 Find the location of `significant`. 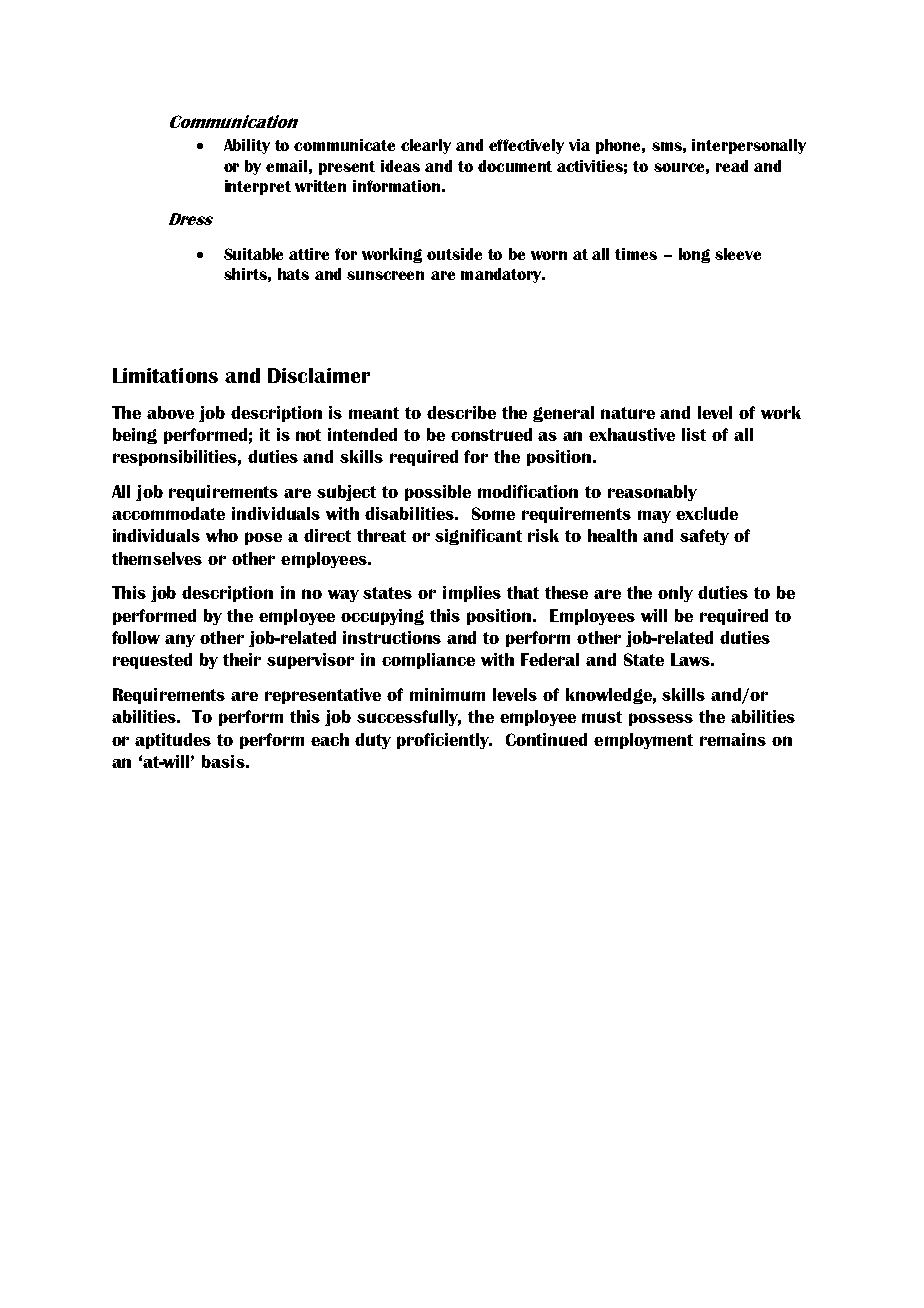

significant is located at coordinates (478, 537).
